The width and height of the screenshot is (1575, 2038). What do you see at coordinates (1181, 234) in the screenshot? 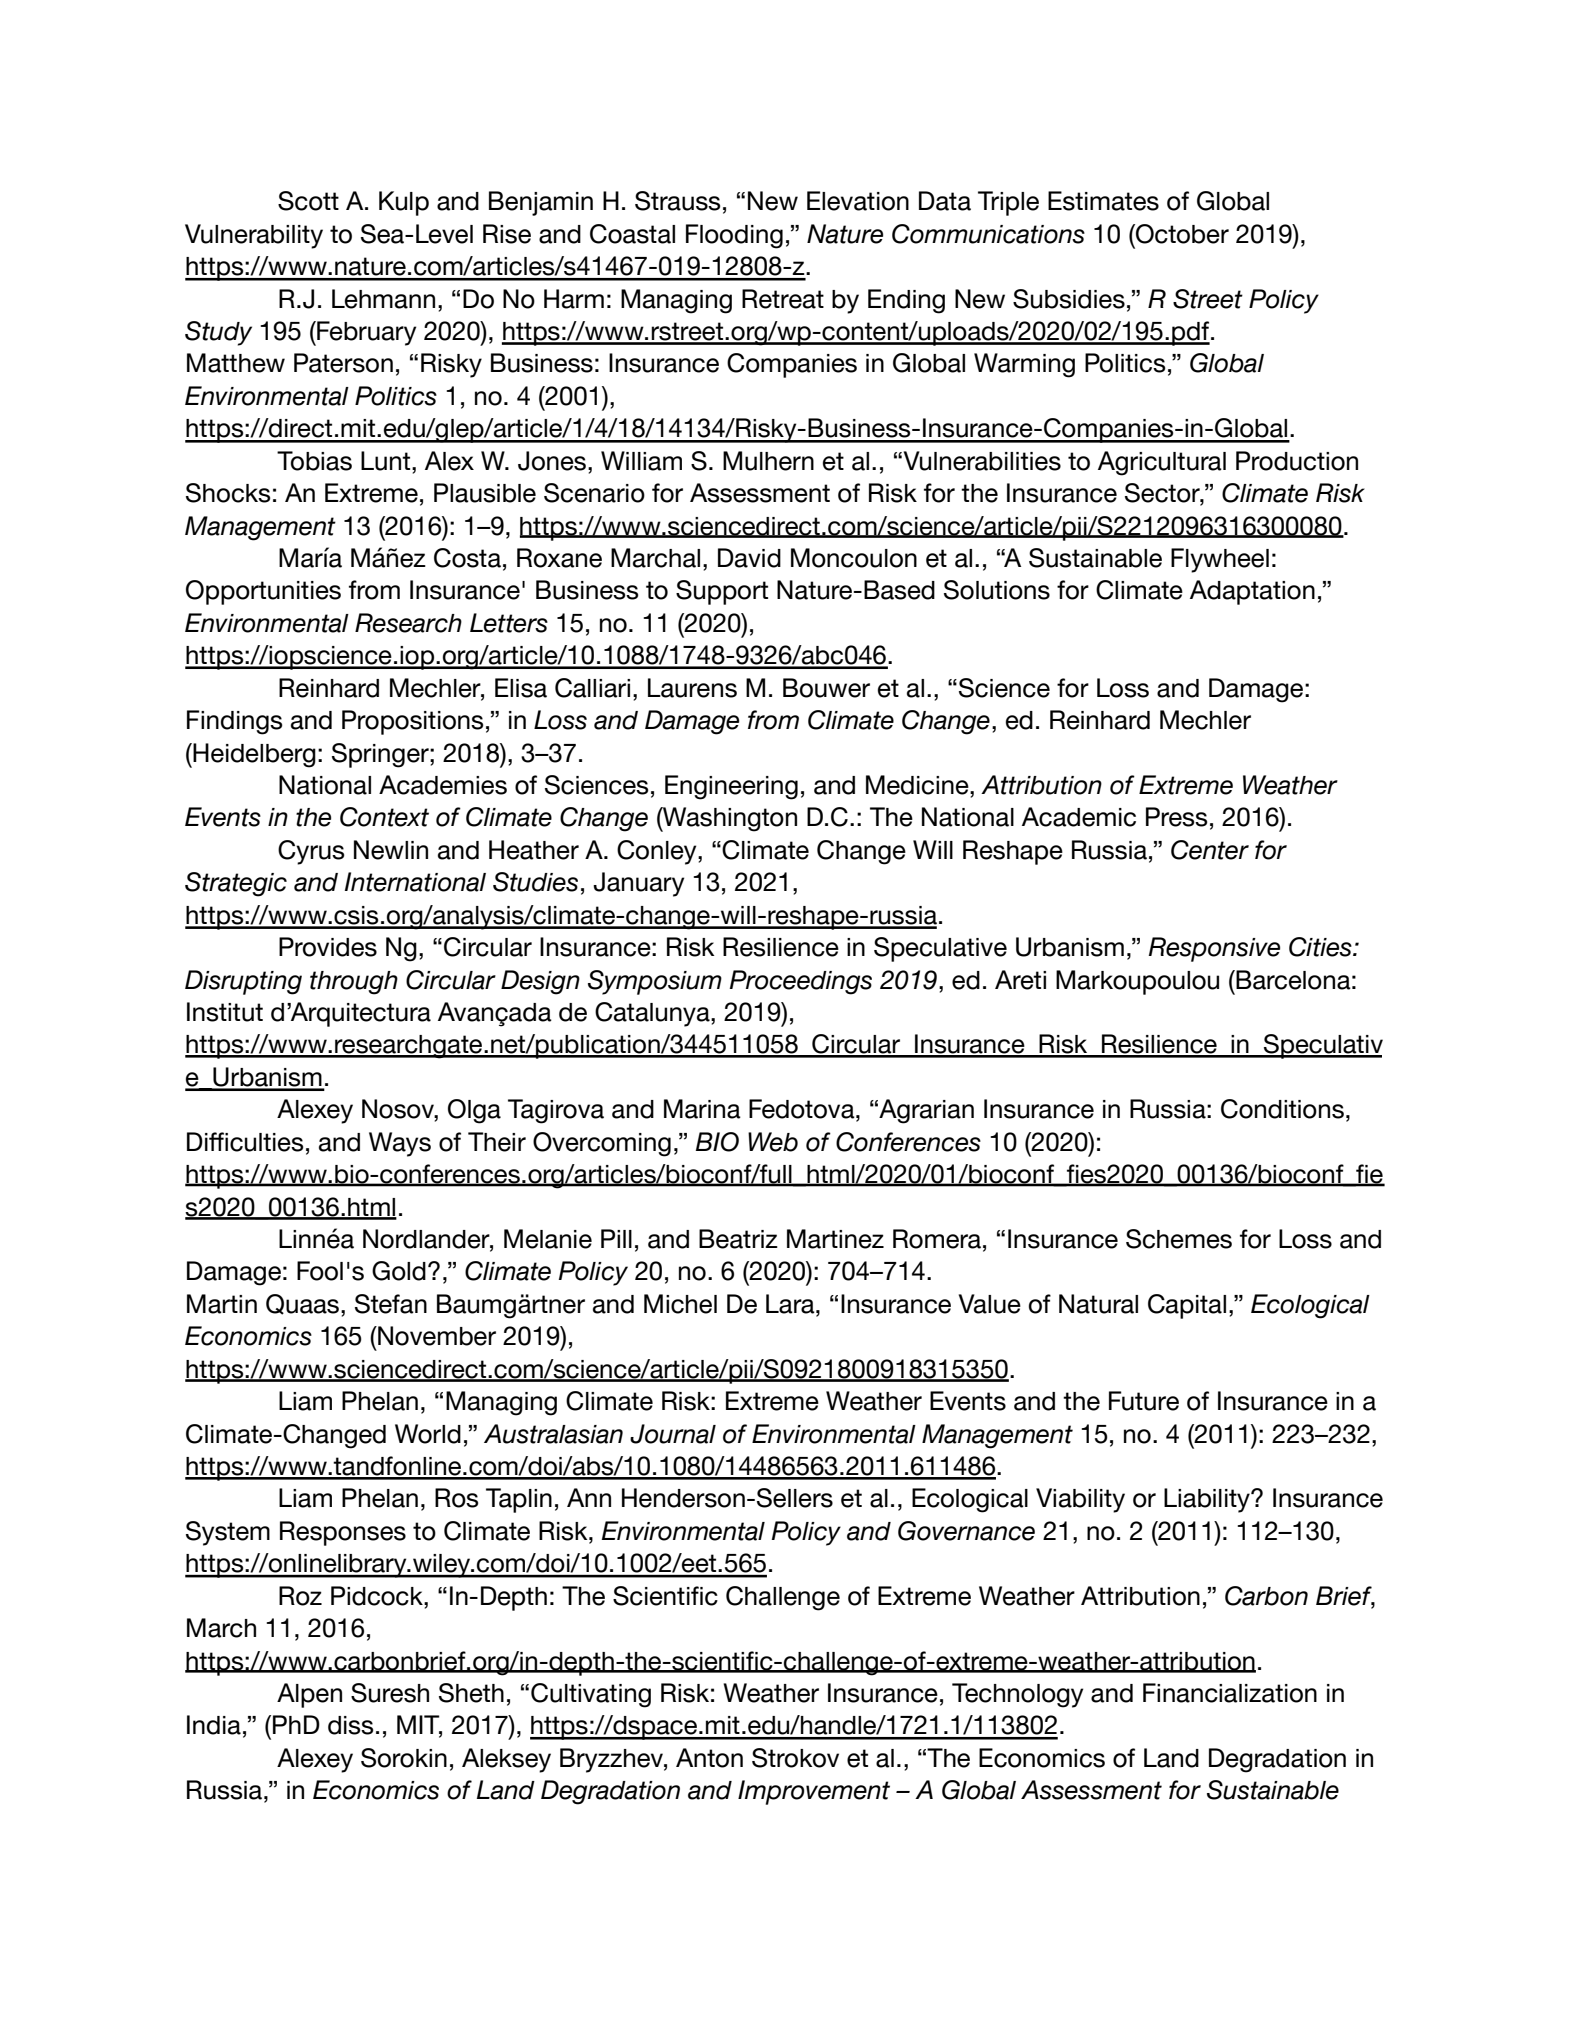
I see `October` at bounding box center [1181, 234].
